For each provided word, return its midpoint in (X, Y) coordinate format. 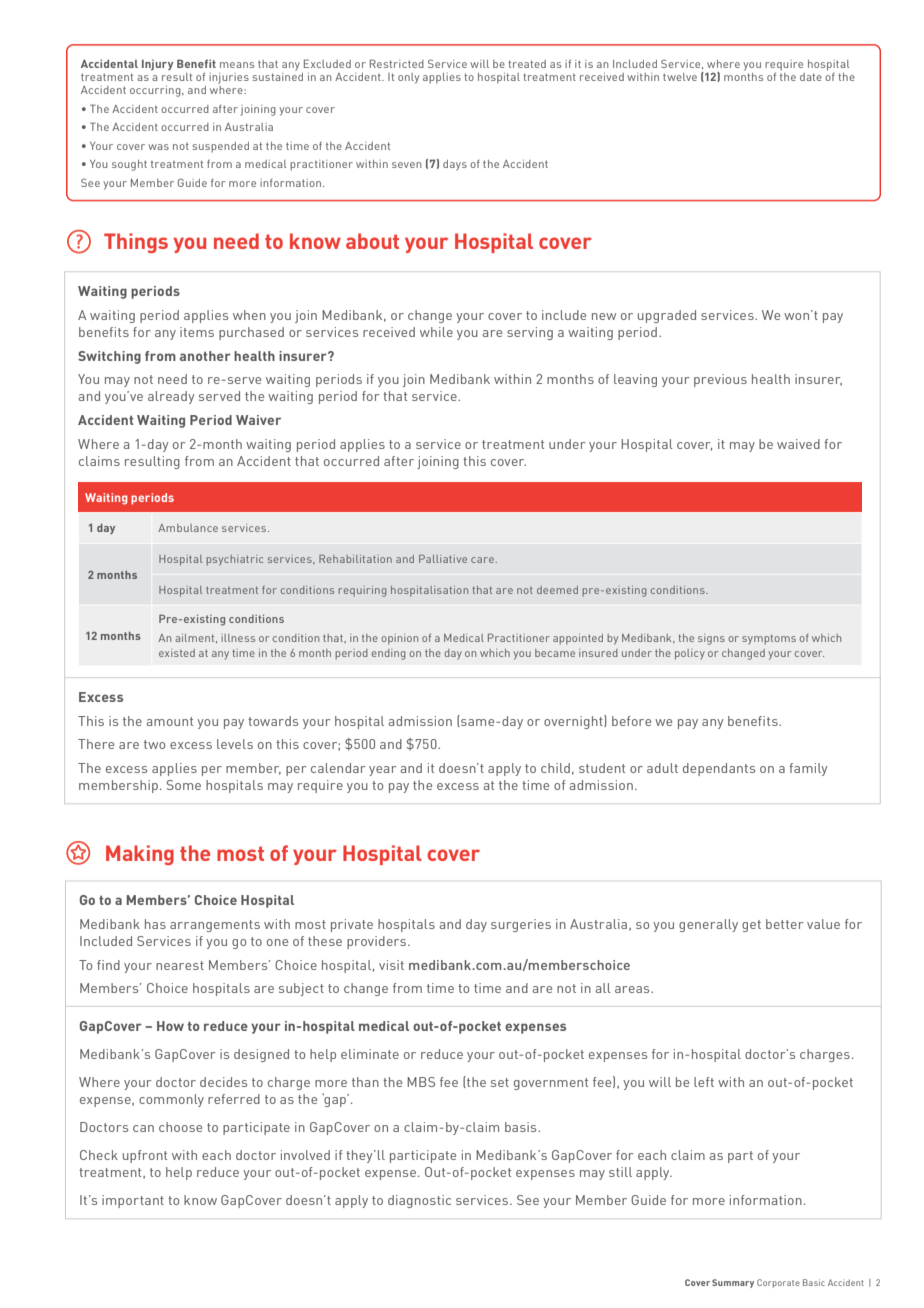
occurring (156, 91)
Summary (733, 1283)
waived (798, 444)
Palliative (443, 559)
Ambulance (188, 528)
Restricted (397, 63)
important (133, 1201)
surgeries (521, 925)
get (751, 926)
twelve (680, 77)
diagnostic (419, 1201)
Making (140, 855)
